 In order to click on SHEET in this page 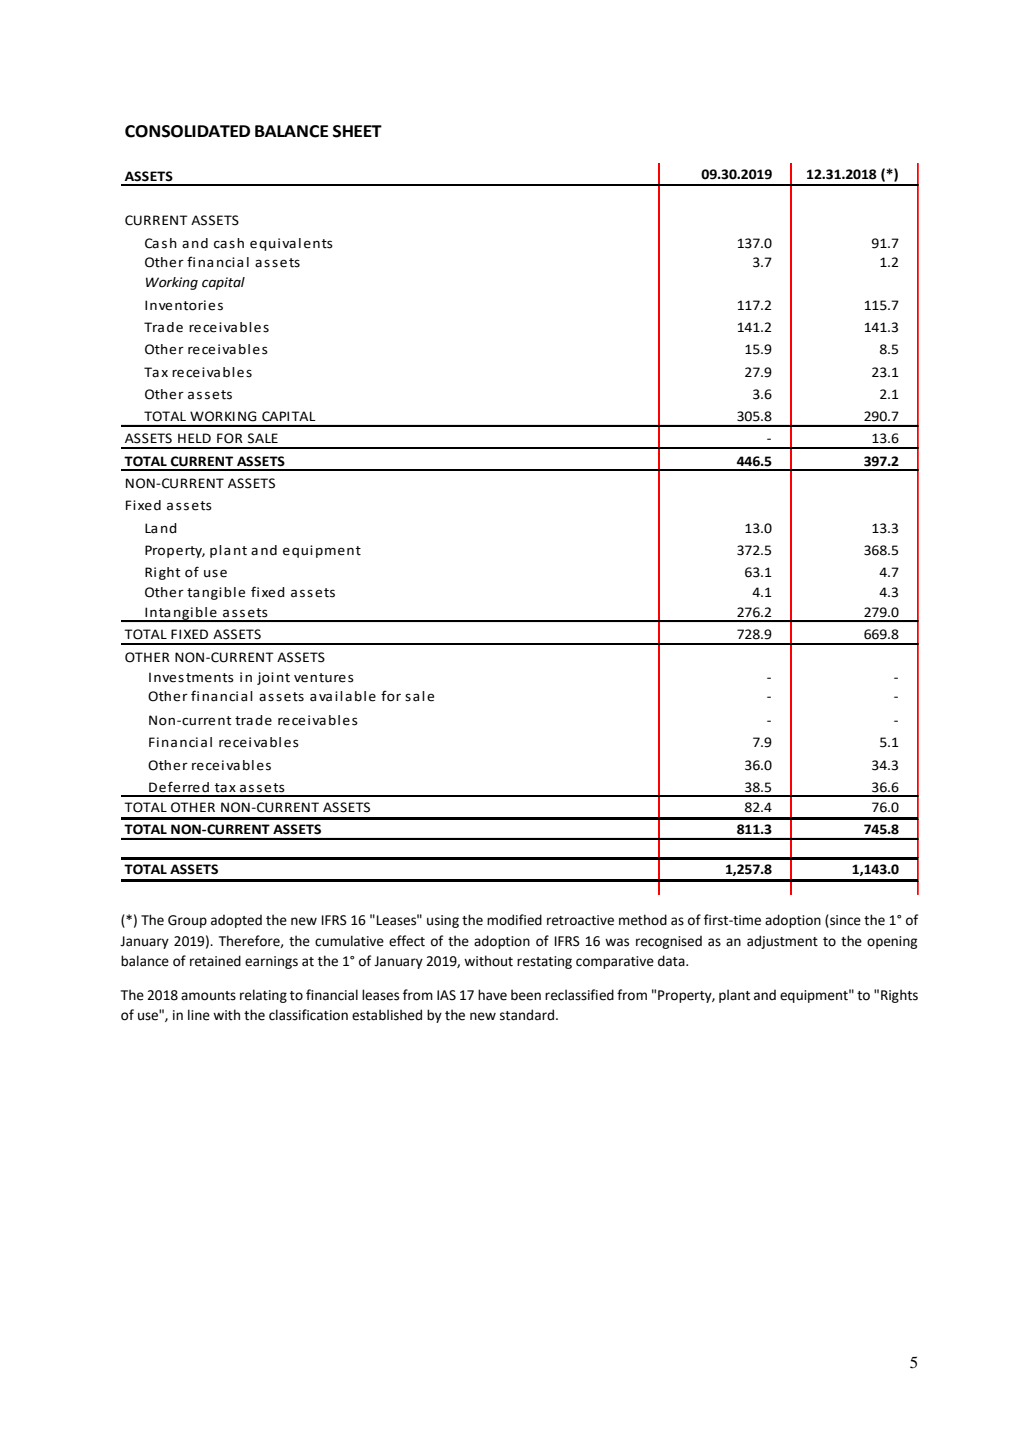, I will do `click(357, 131)`.
